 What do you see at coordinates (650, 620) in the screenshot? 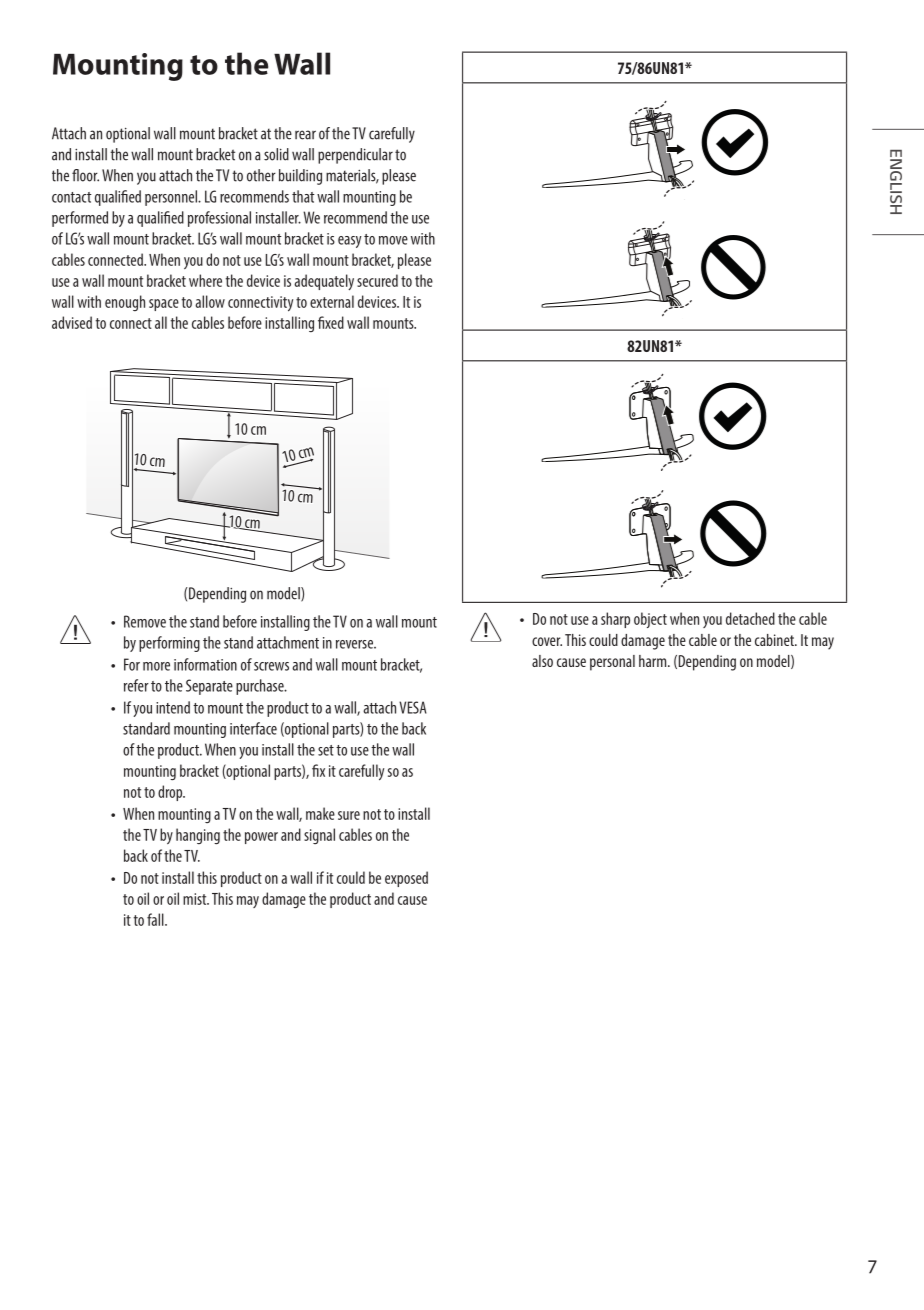
I see `object` at bounding box center [650, 620].
